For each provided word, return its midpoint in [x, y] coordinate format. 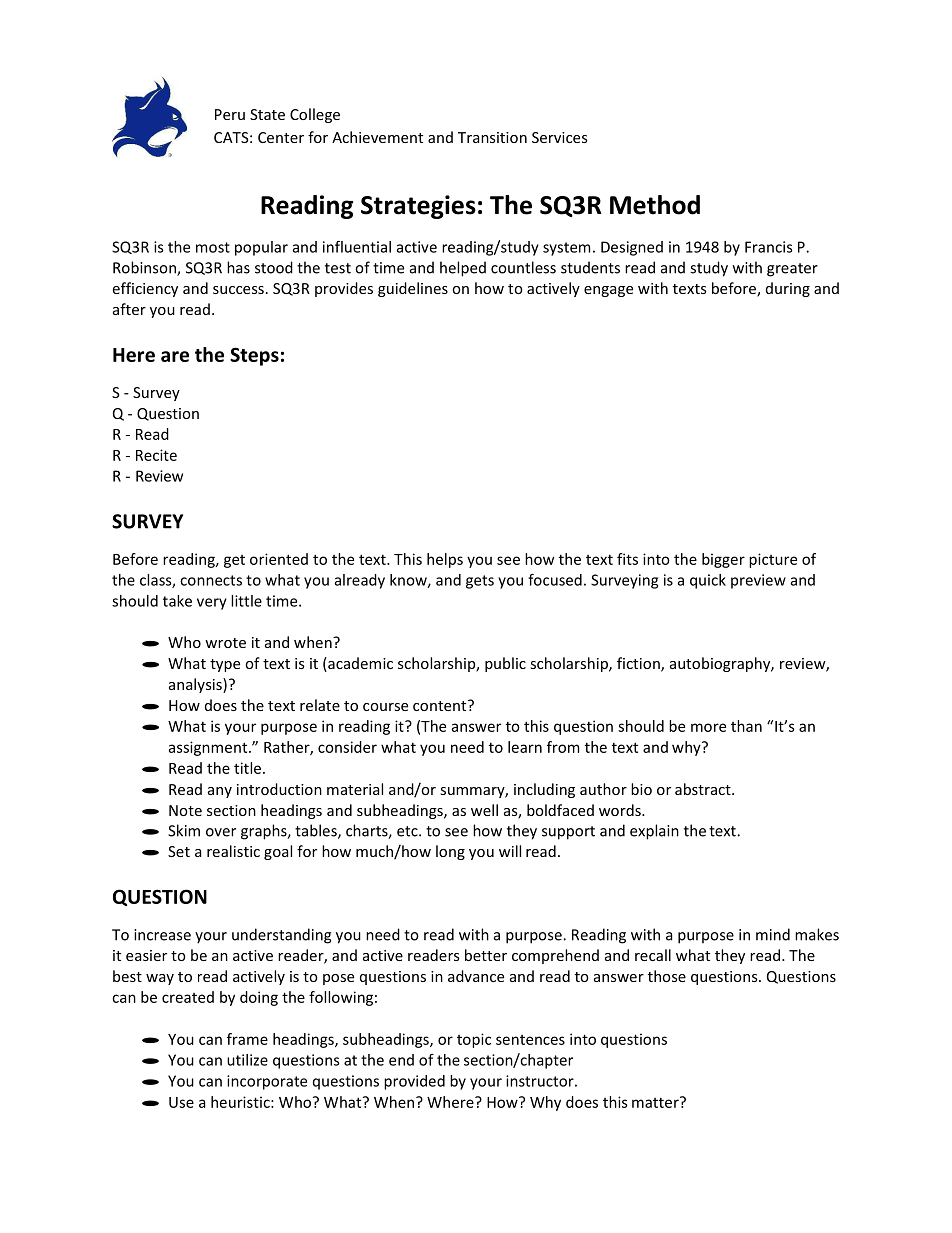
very [212, 604]
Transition [492, 137]
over [221, 832]
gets [480, 582]
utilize [247, 1060]
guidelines [413, 289]
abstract [704, 789]
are [175, 356]
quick [708, 581]
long [450, 852]
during [788, 289]
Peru [230, 114]
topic [474, 1040]
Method [655, 205]
